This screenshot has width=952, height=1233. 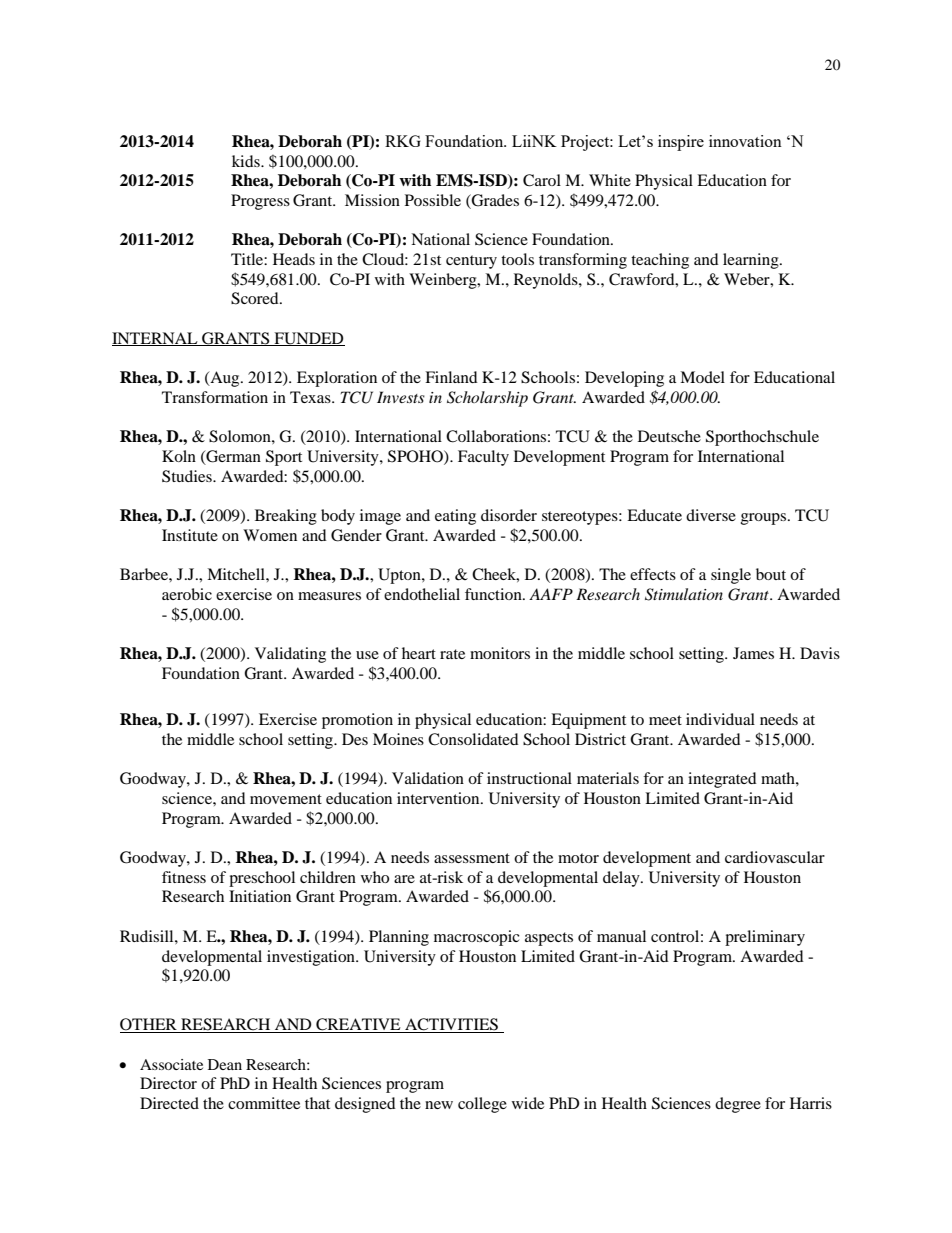 What do you see at coordinates (187, 594) in the screenshot?
I see `aerobic` at bounding box center [187, 594].
